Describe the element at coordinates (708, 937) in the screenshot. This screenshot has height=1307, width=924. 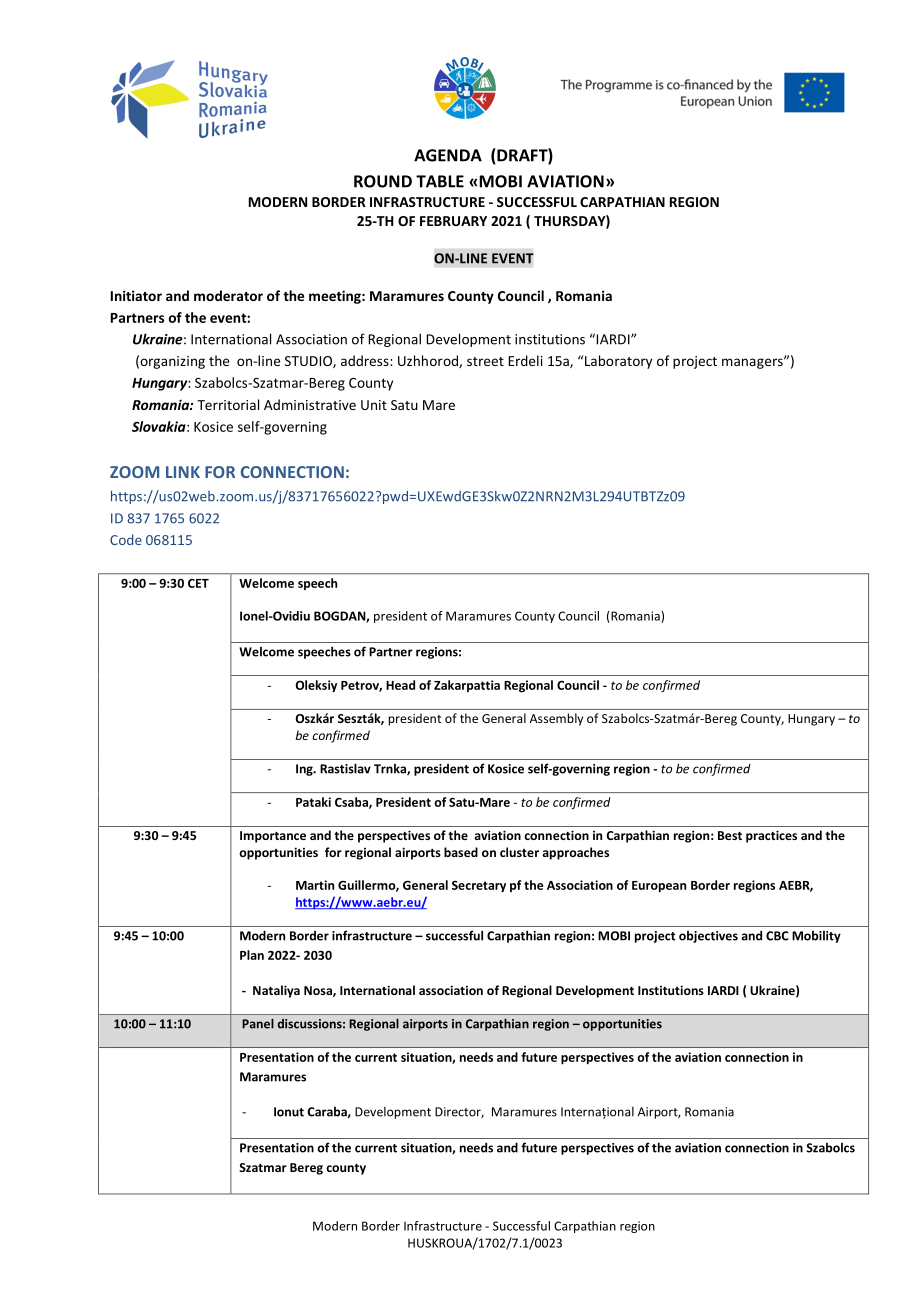
I see `objectives` at that location.
